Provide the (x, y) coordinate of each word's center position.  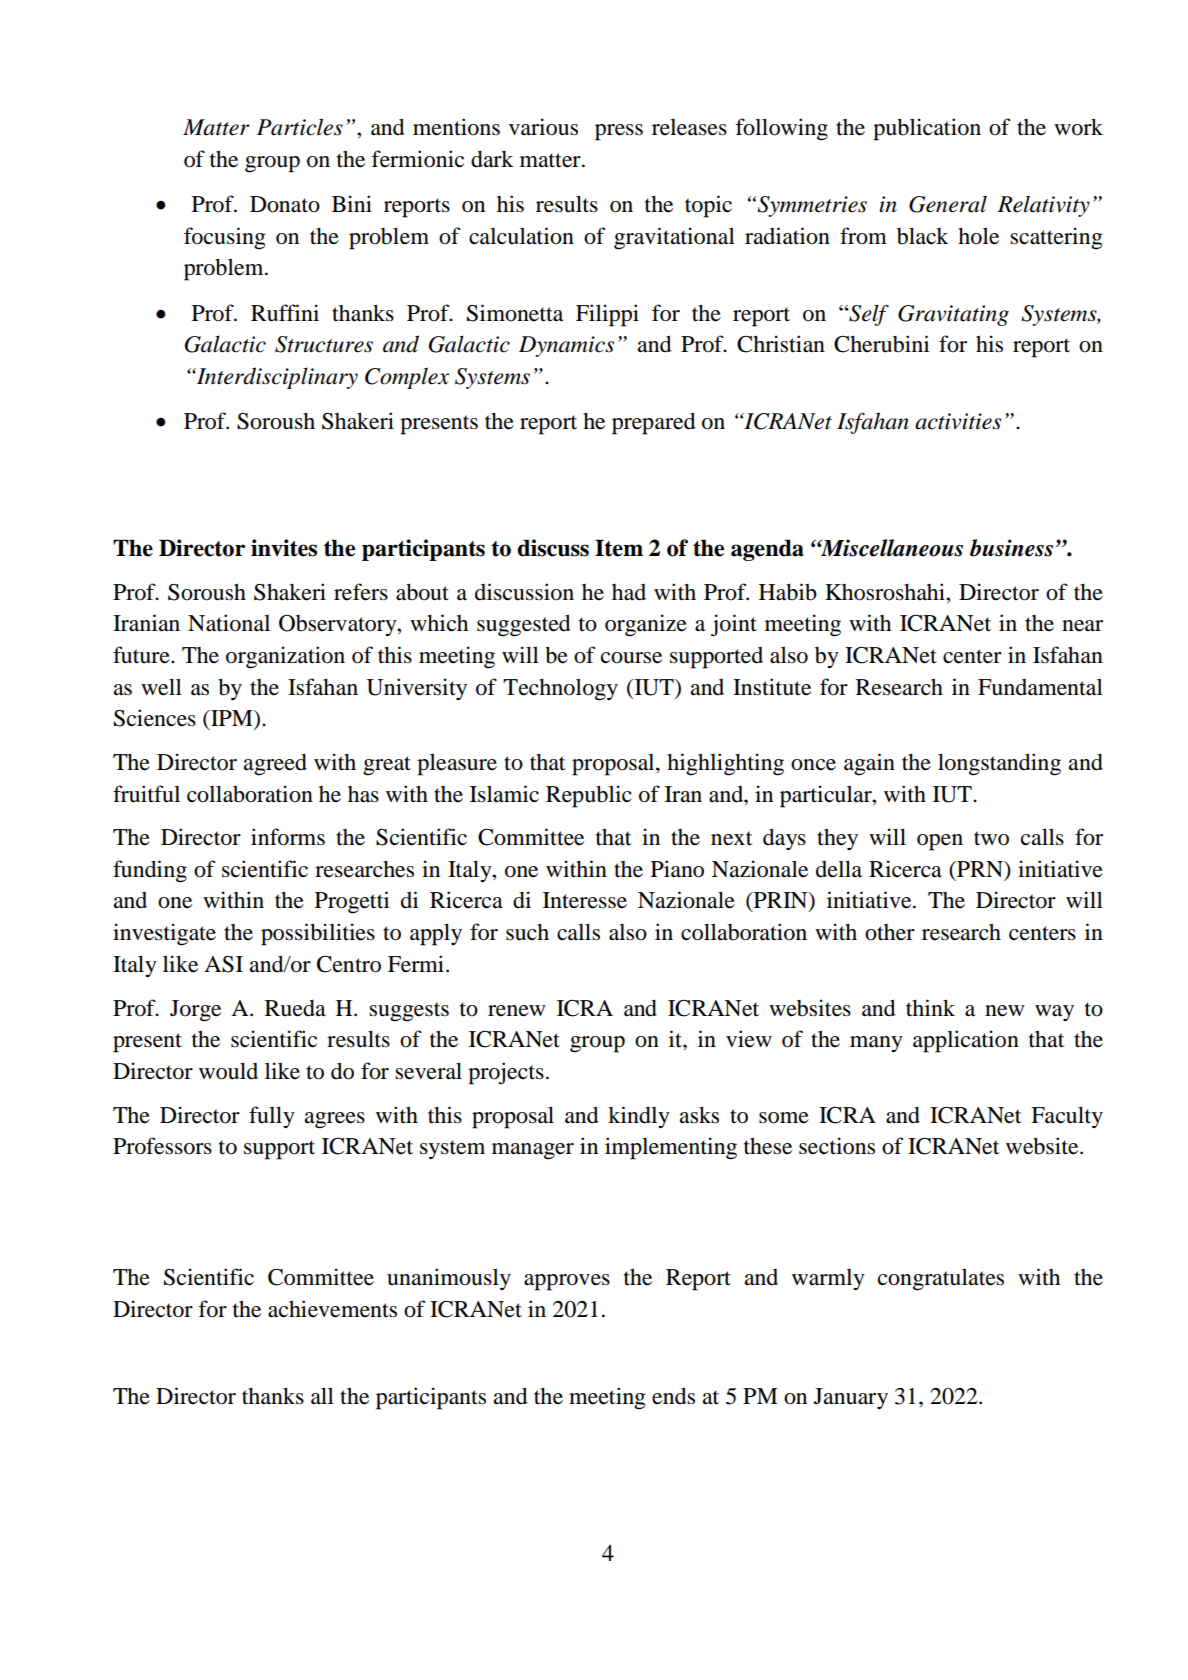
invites (284, 548)
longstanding (999, 764)
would (228, 1071)
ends (673, 1396)
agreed (275, 764)
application (966, 1041)
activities (958, 421)
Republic (589, 796)
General (948, 204)
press (619, 132)
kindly (639, 1117)
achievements (332, 1309)
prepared (653, 423)
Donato (285, 204)
